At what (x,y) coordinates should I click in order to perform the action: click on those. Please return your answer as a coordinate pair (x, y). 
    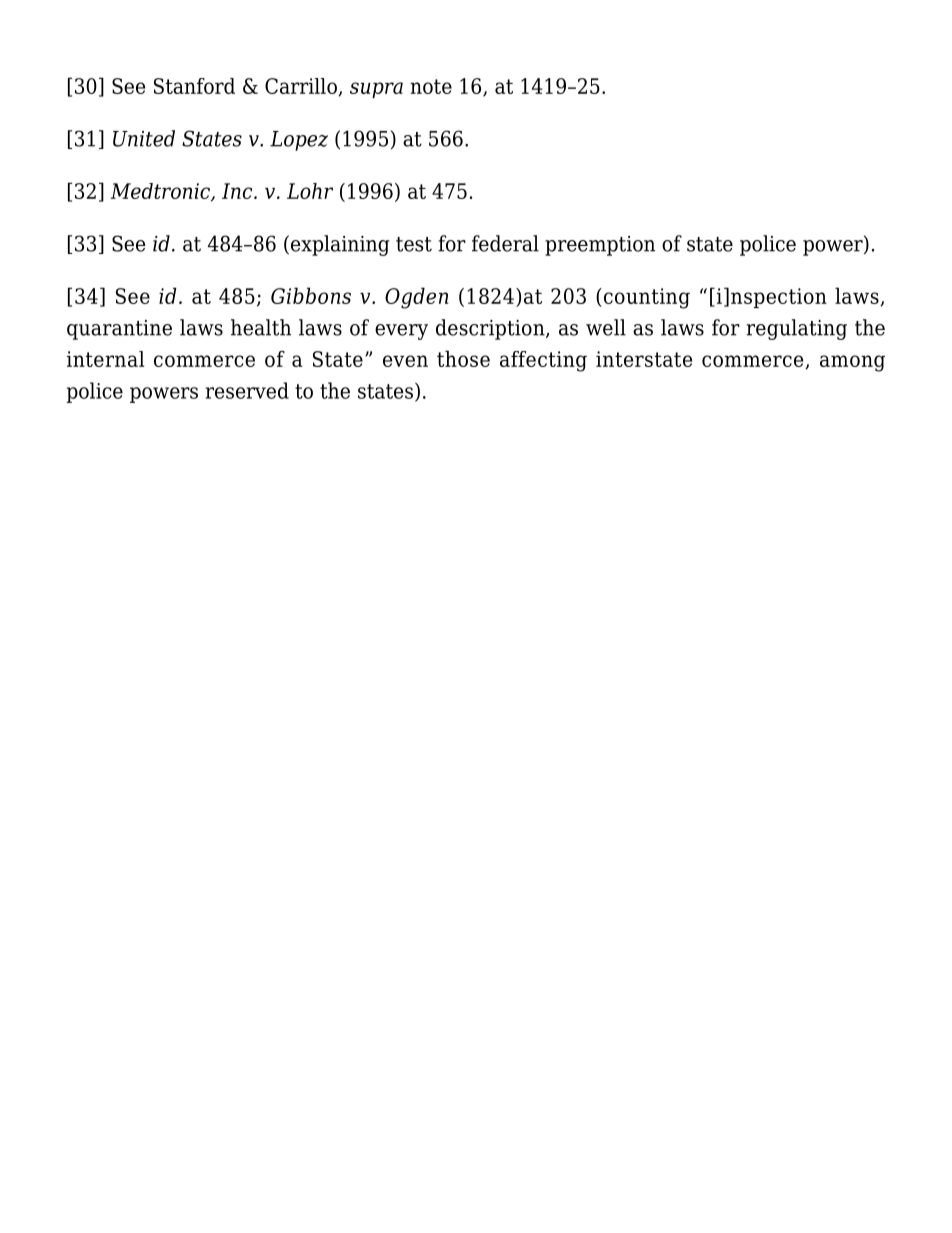
    Looking at the image, I should click on (463, 358).
